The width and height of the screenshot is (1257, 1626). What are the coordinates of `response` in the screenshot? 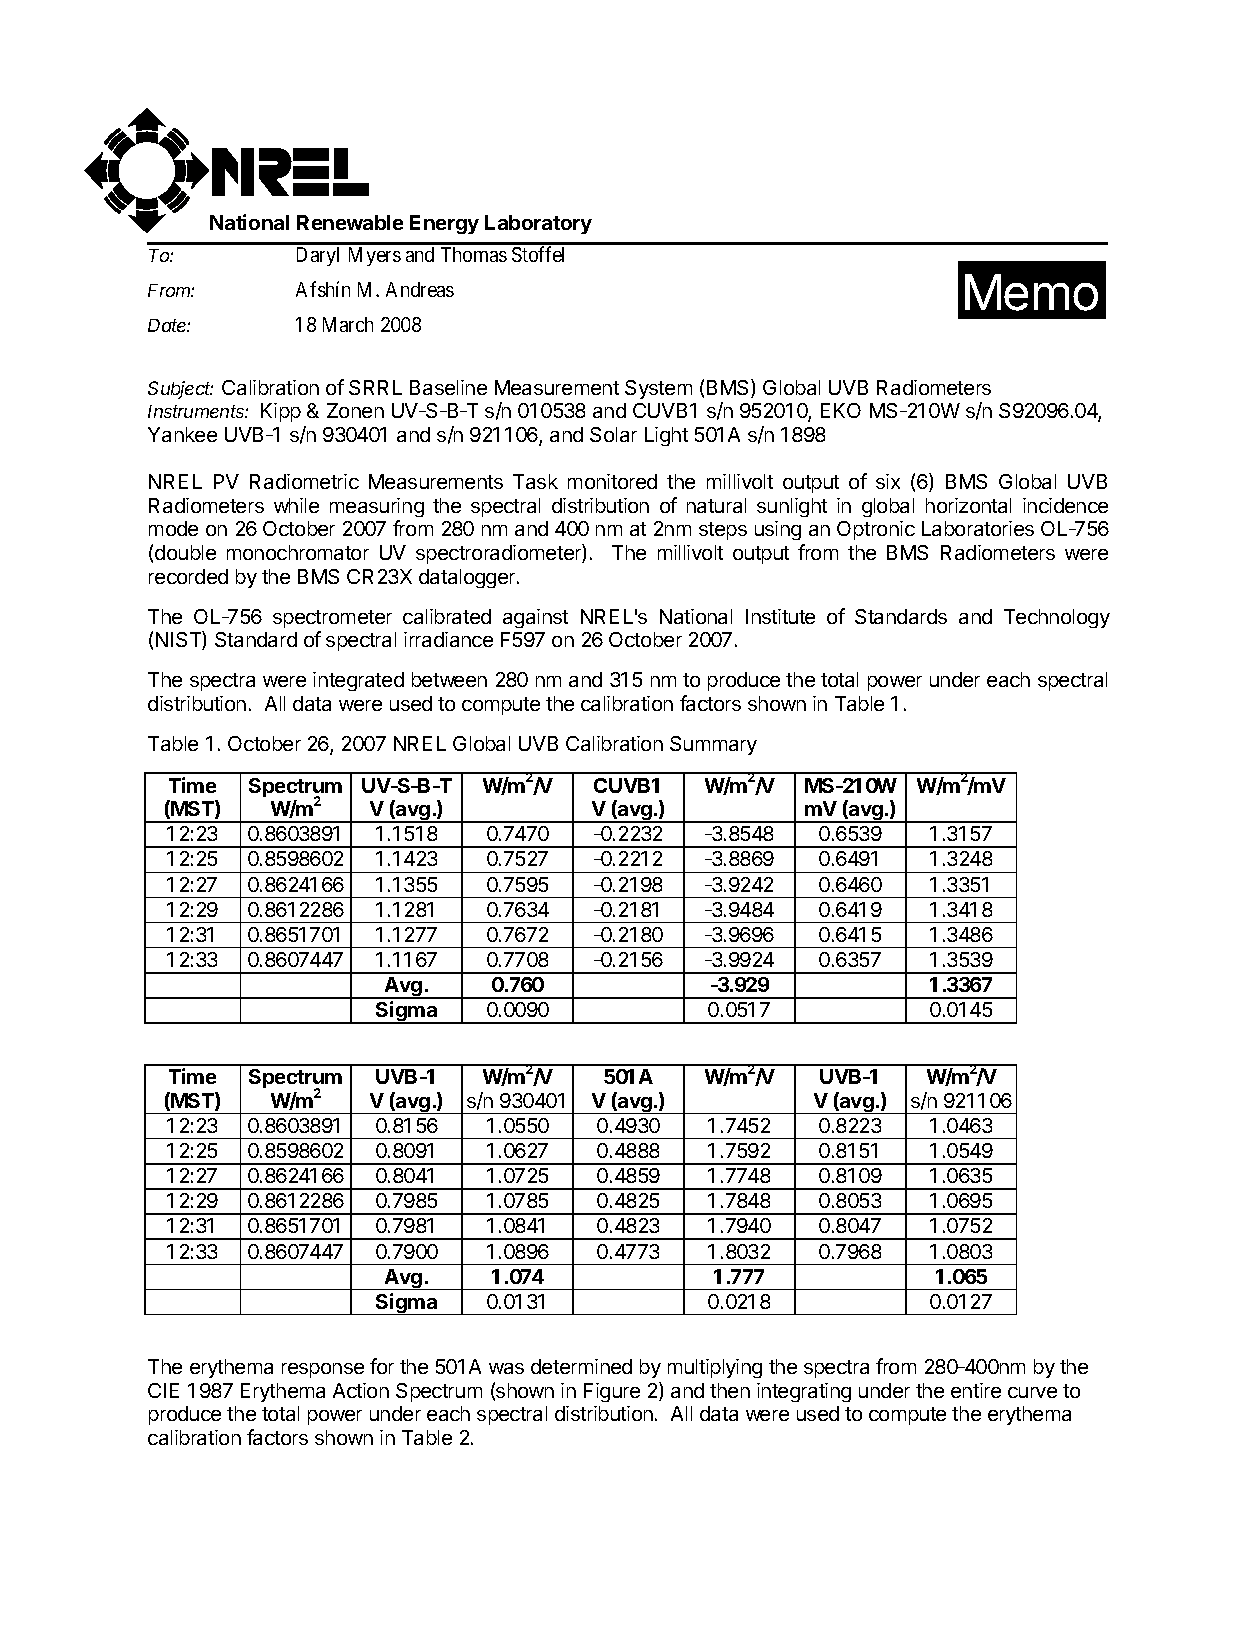 It's located at (323, 1370).
